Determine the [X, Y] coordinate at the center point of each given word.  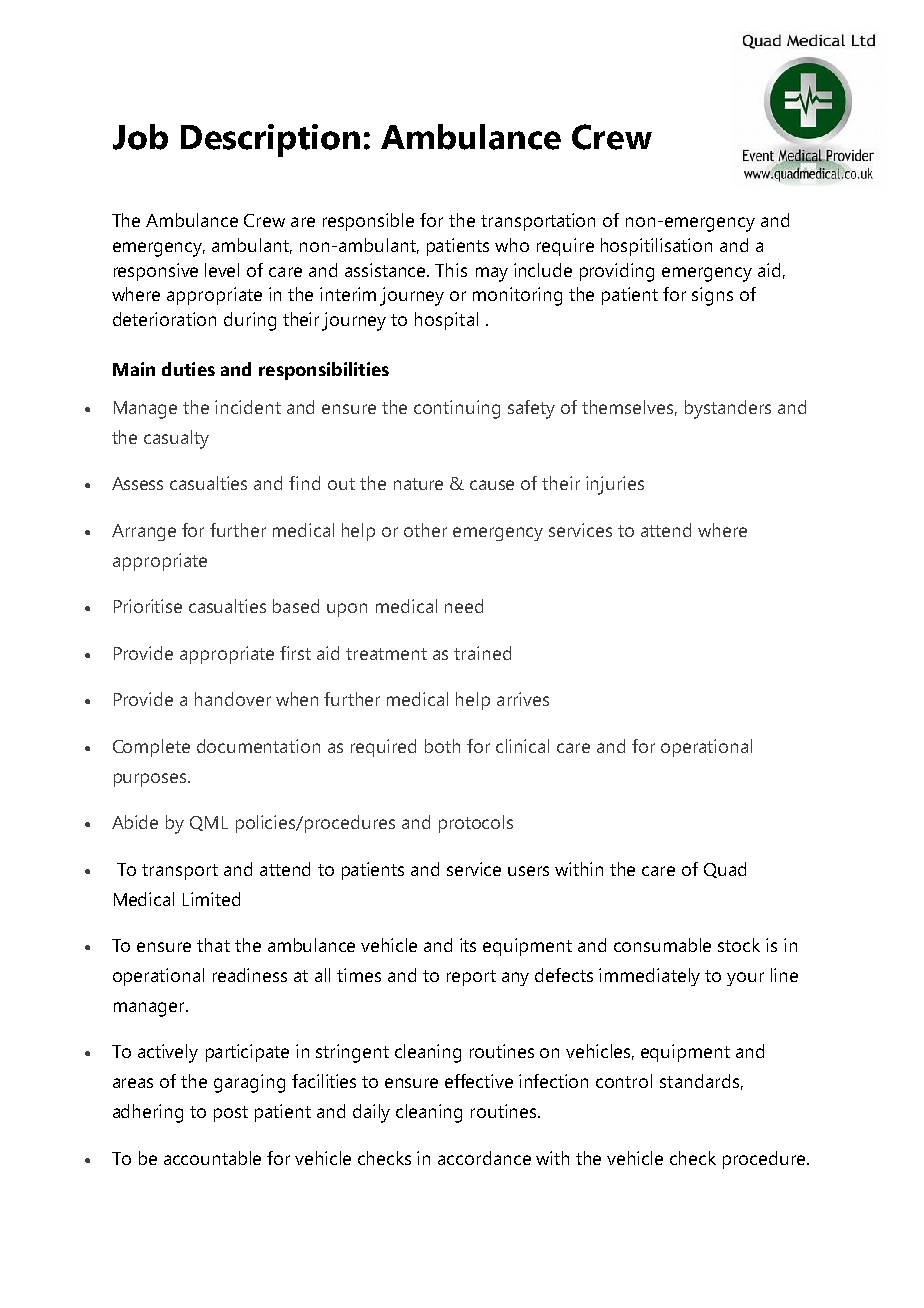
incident [248, 407]
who [512, 245]
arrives [523, 699]
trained [482, 653]
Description [270, 140]
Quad [725, 870]
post [231, 1114]
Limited [211, 899]
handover [233, 699]
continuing [457, 409]
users [528, 871]
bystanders [728, 409]
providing [617, 272]
